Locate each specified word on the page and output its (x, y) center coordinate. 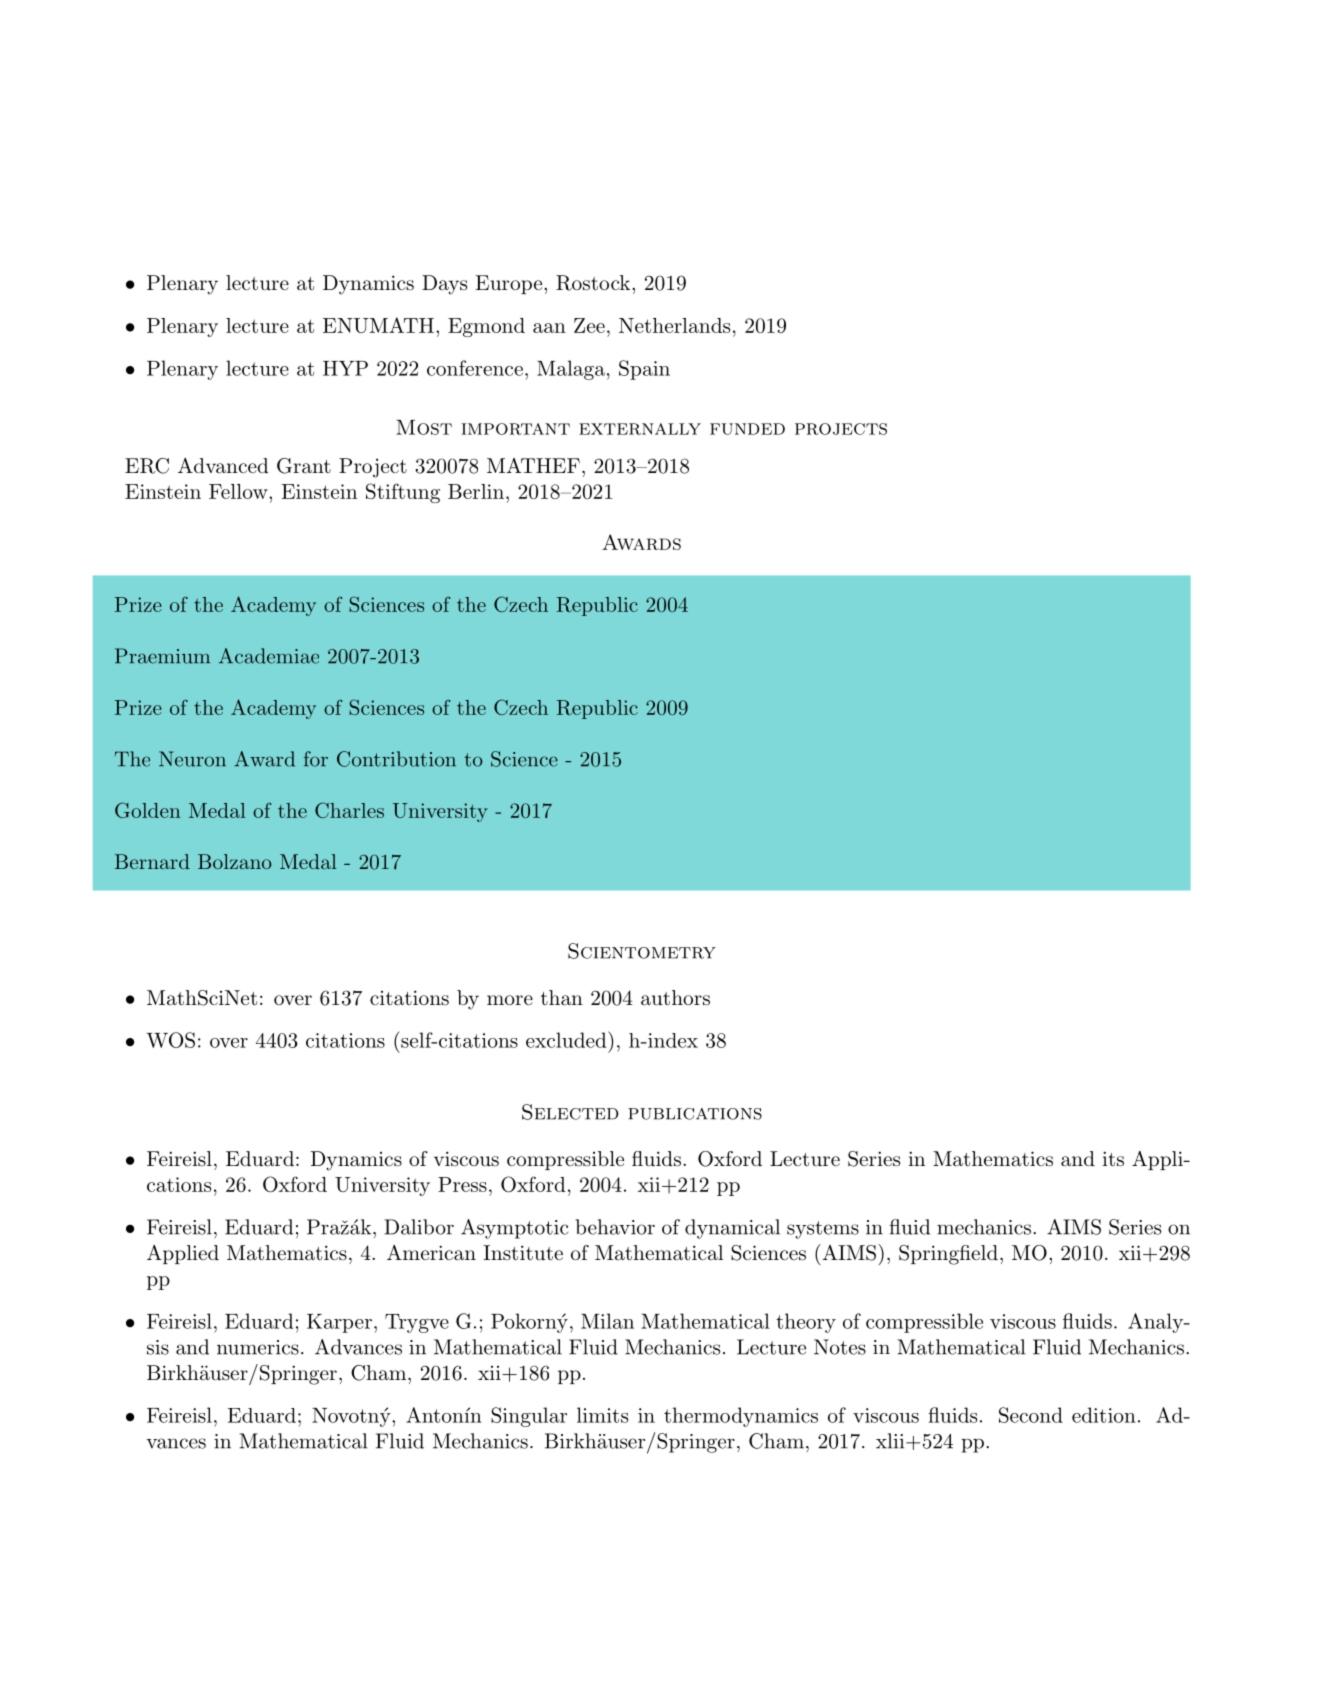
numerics (258, 1347)
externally (640, 429)
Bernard (152, 861)
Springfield (948, 1255)
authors (675, 998)
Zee (589, 325)
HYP (345, 368)
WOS (171, 1040)
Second (1031, 1415)
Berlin (476, 491)
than (562, 998)
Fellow (239, 491)
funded (747, 429)
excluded (566, 1040)
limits (602, 1415)
